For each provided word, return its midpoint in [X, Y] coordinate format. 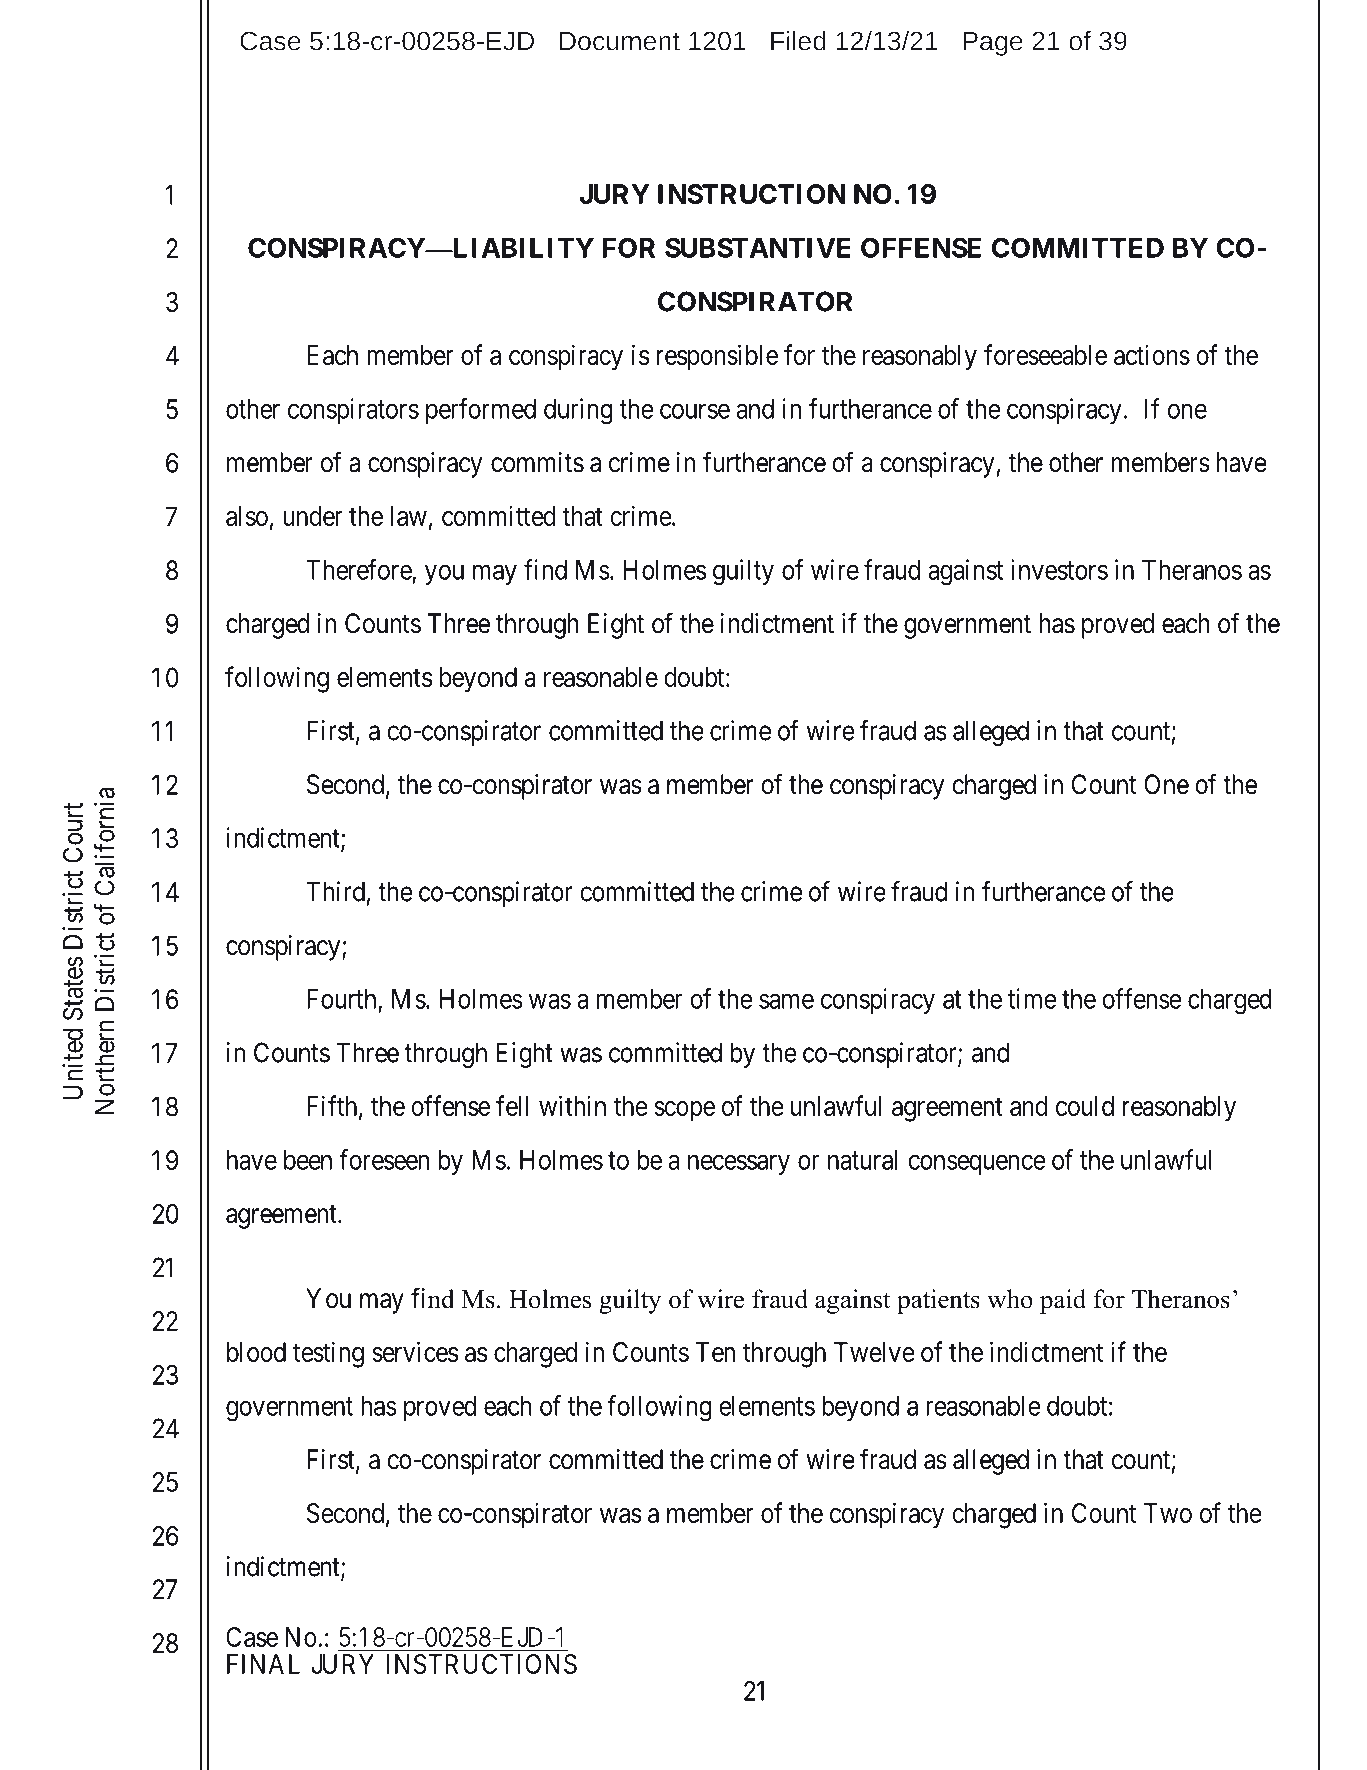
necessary [739, 1165]
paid [1063, 1301]
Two [1168, 1513]
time [1032, 998]
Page [993, 44]
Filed [798, 41]
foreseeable [1045, 354]
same [786, 1001]
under [312, 516]
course [695, 411]
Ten [715, 1352]
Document [620, 41]
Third [335, 891]
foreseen [384, 1159]
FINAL [263, 1664]
